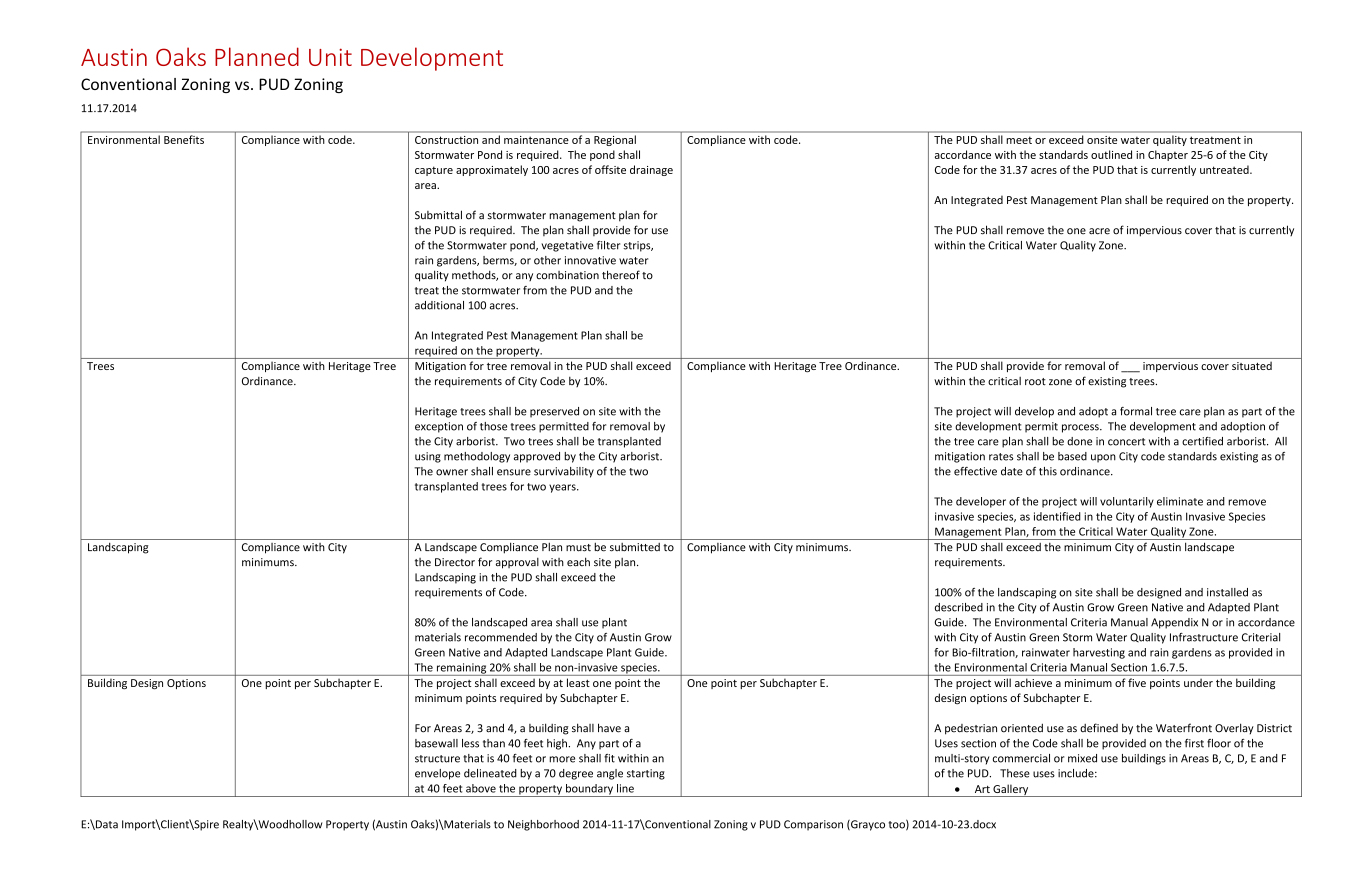 This screenshot has height=887, width=1372. What do you see at coordinates (330, 57) in the screenshot?
I see `Unit` at bounding box center [330, 57].
